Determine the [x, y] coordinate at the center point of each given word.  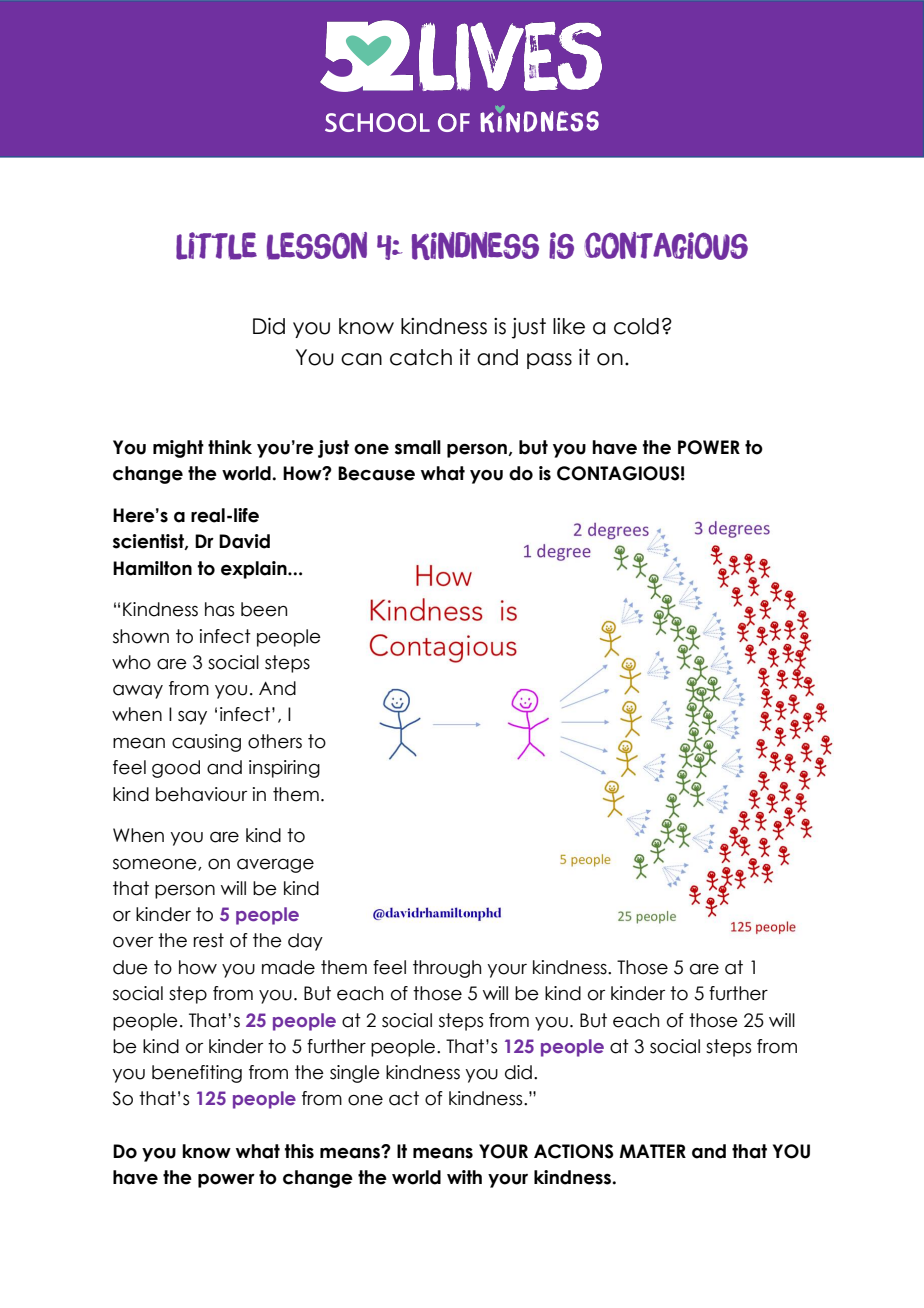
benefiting [197, 1074]
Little [216, 246]
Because [376, 473]
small [418, 447]
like [569, 326]
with [464, 1177]
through [447, 969]
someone [156, 864]
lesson [317, 246]
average [275, 866]
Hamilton [152, 568]
